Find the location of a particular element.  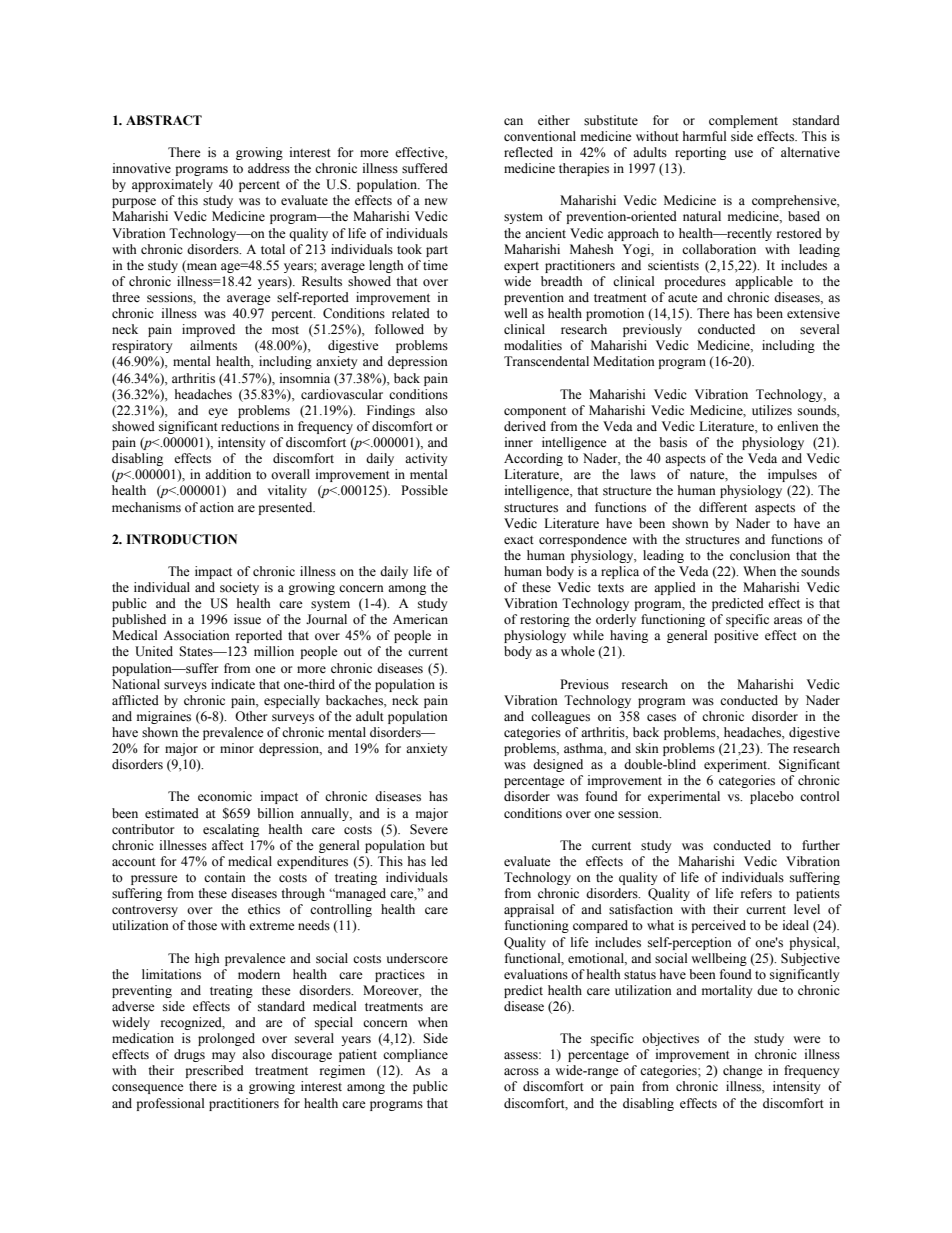

change is located at coordinates (743, 1071).
